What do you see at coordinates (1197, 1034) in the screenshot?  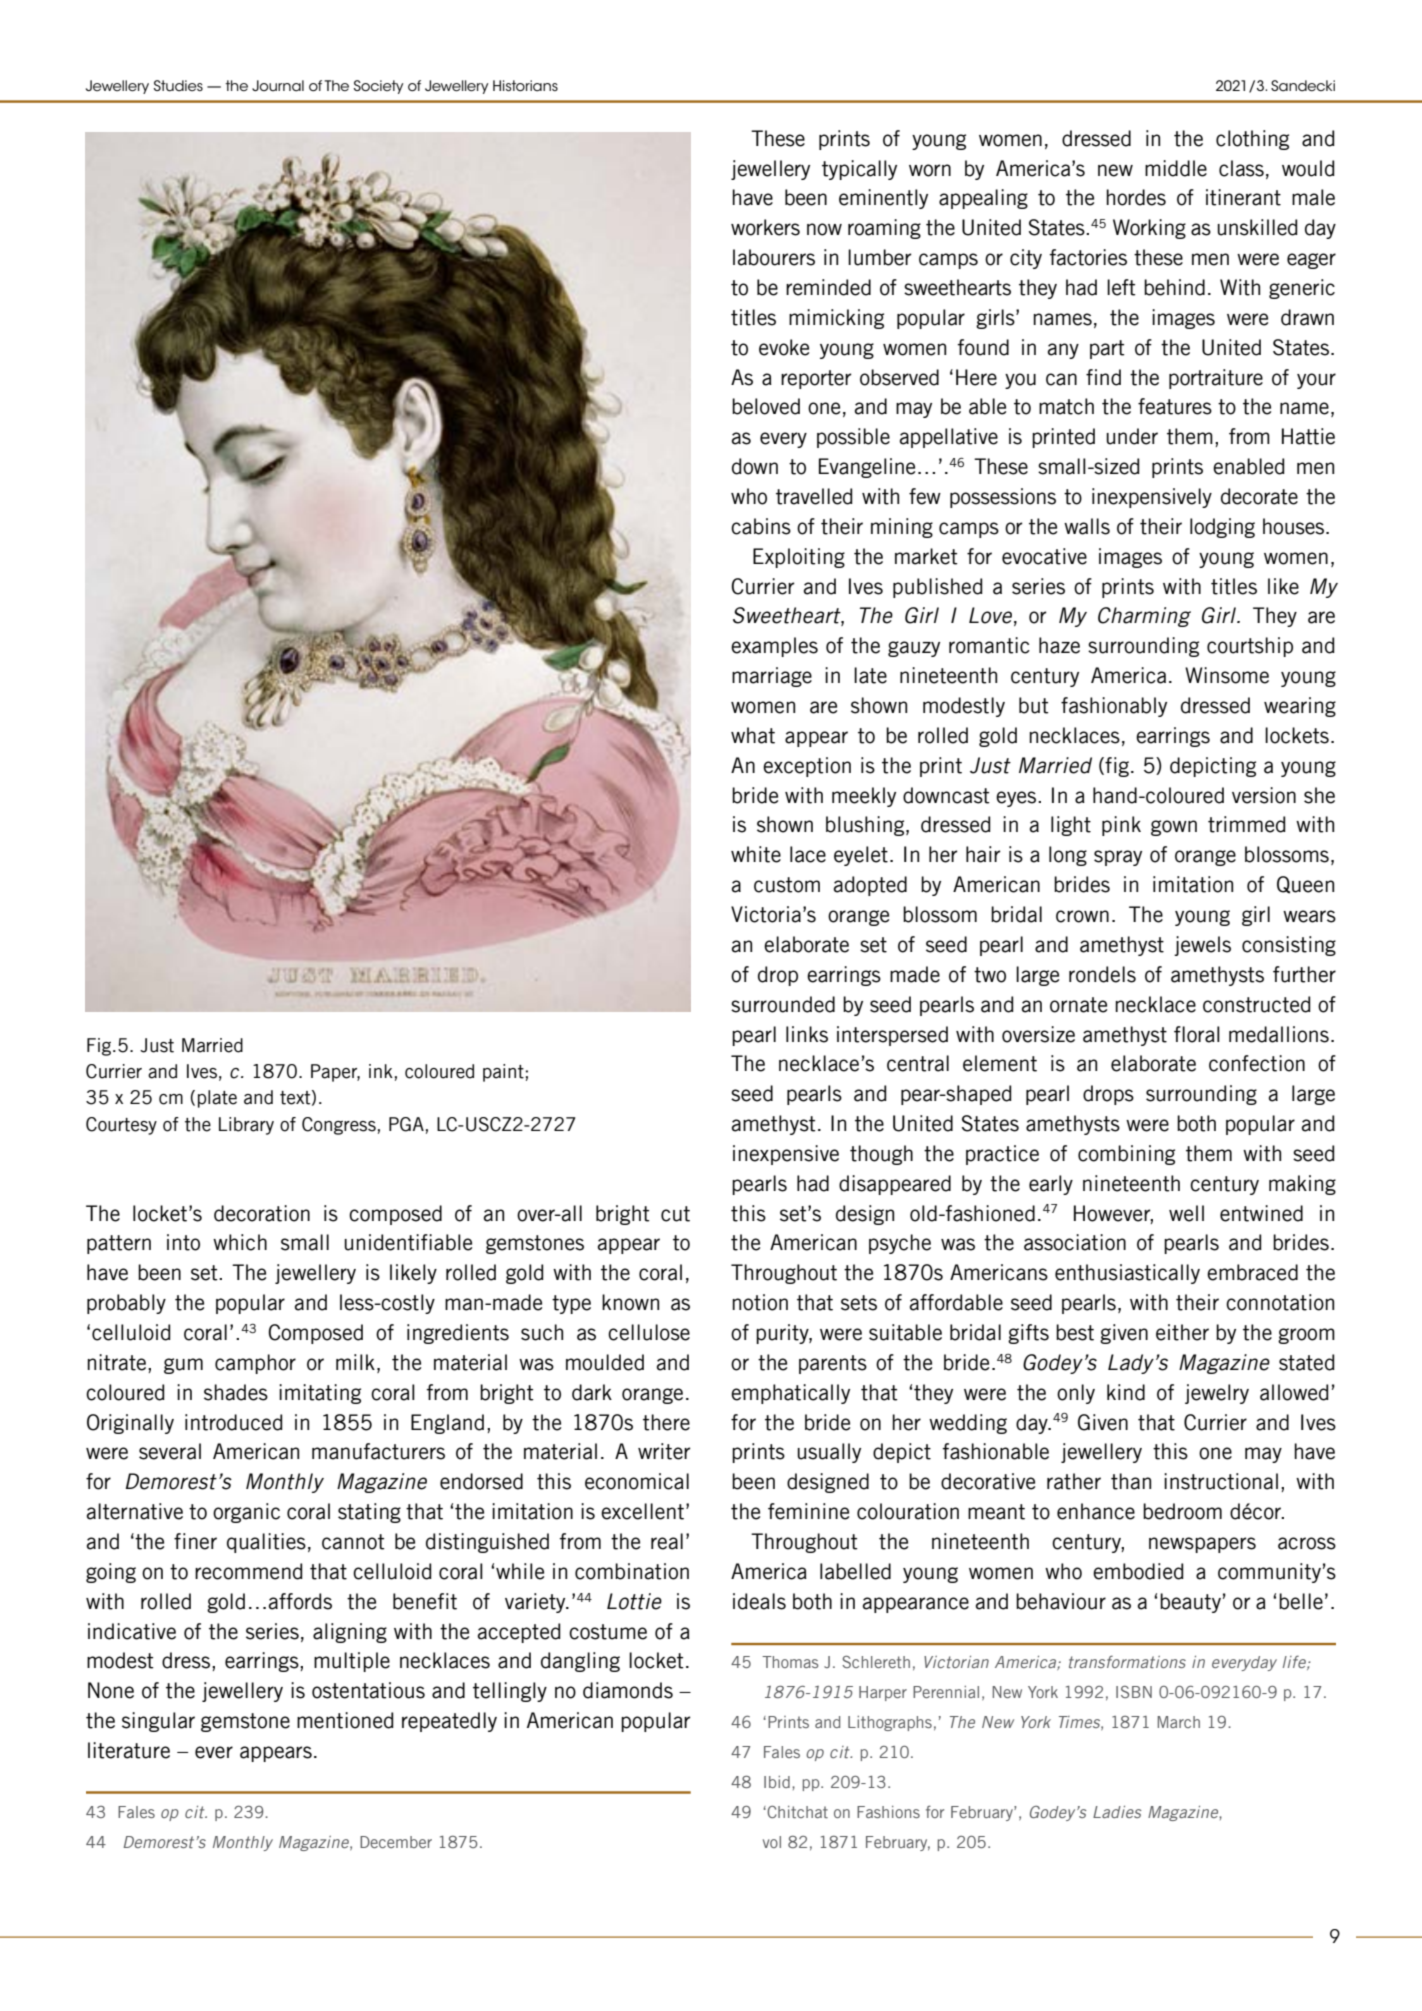 I see `floral` at bounding box center [1197, 1034].
